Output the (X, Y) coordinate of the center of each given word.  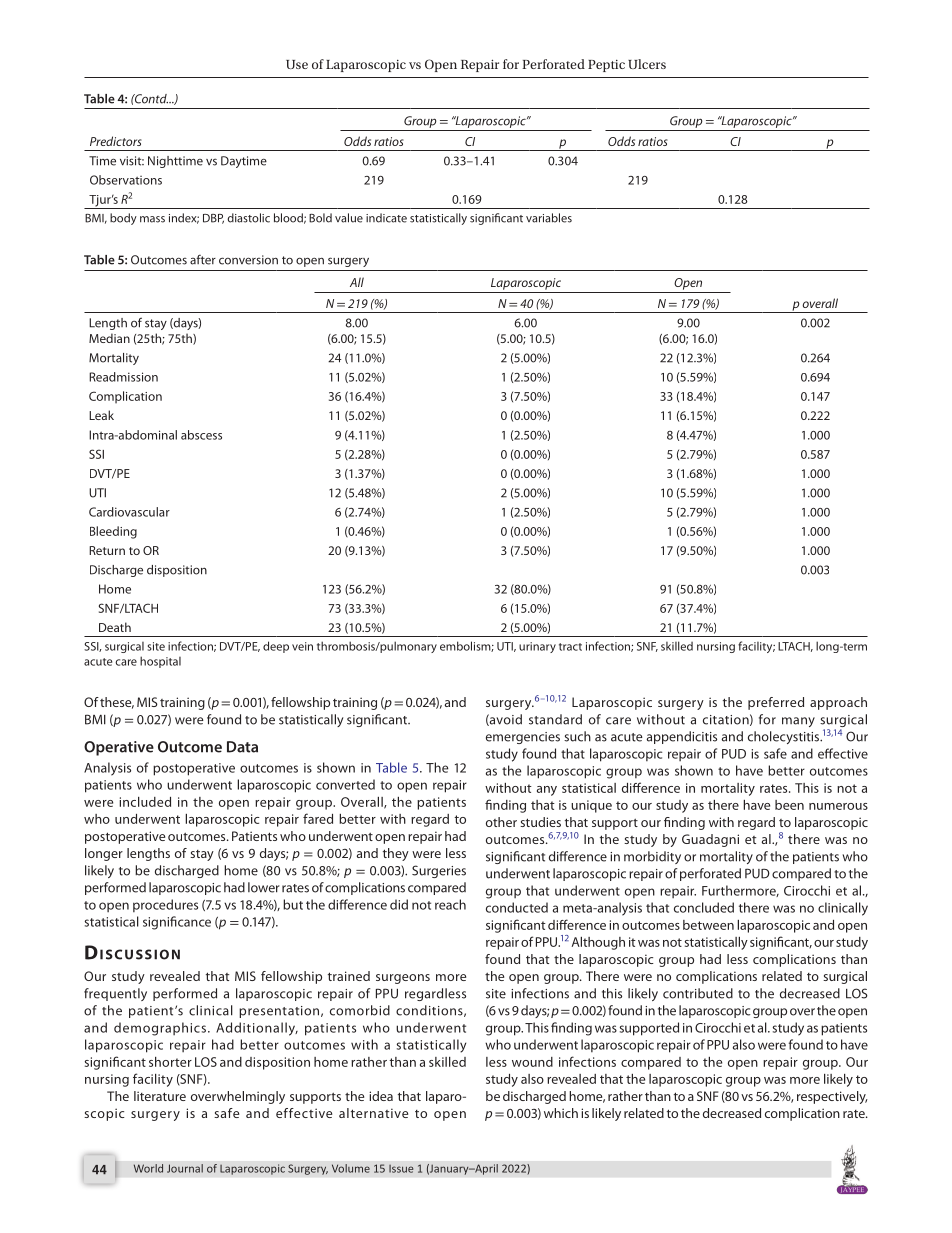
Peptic (606, 66)
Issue (401, 1169)
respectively (832, 1097)
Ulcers (647, 64)
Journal (185, 1168)
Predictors (116, 141)
